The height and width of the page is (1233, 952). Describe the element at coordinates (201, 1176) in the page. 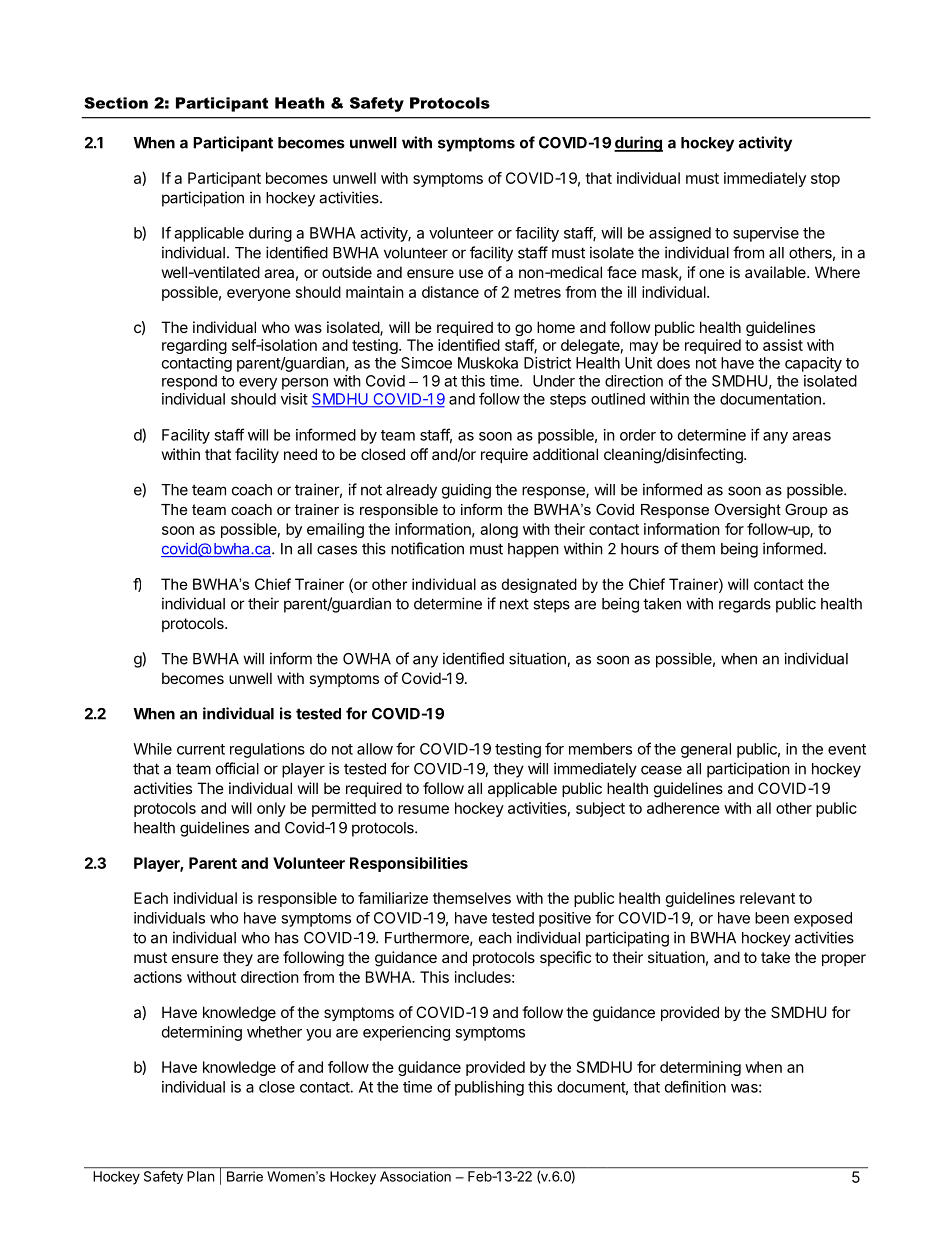

I see `Plan` at that location.
